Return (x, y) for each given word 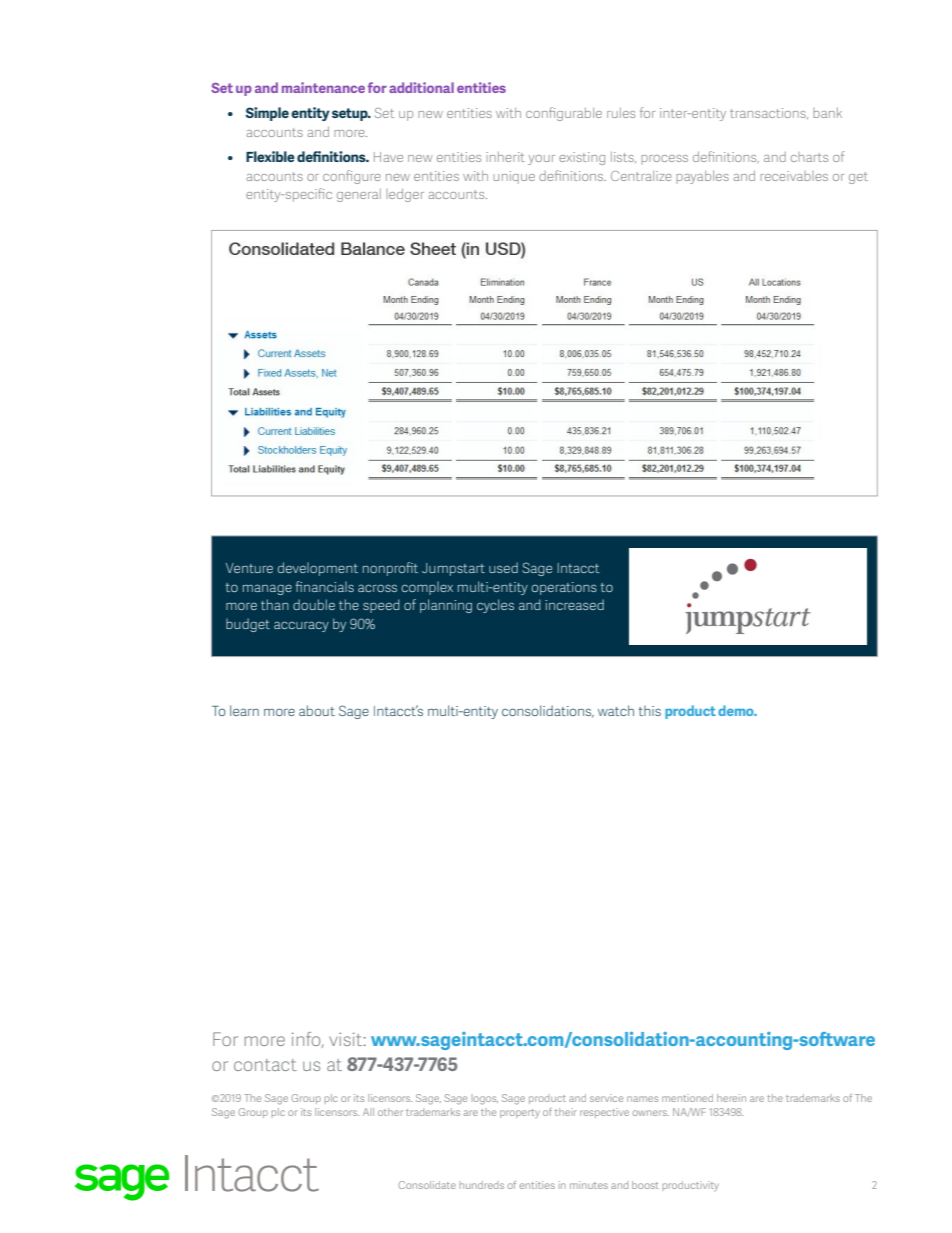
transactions (769, 113)
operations (564, 588)
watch (616, 710)
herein (731, 1098)
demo (737, 710)
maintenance (323, 87)
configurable (564, 114)
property (520, 1113)
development (318, 569)
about (317, 710)
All (368, 1112)
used (503, 567)
